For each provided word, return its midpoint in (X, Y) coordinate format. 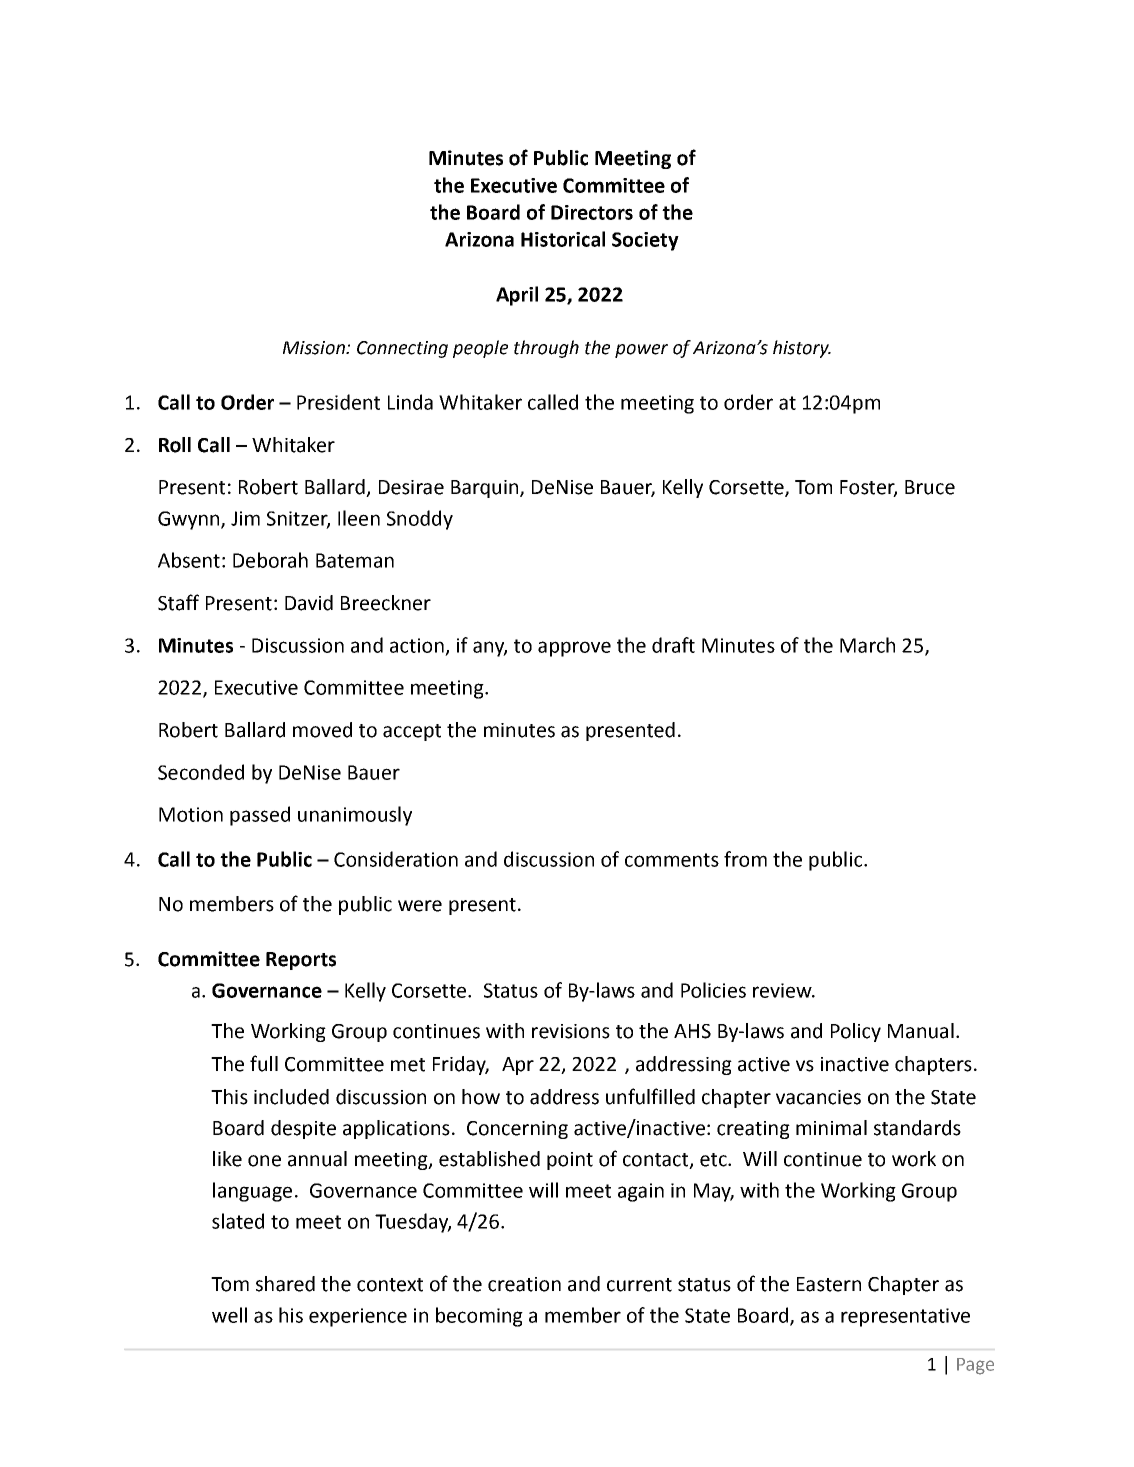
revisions (571, 1031)
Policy (856, 1032)
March (867, 645)
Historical (563, 239)
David (309, 603)
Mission (315, 348)
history (802, 349)
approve (574, 649)
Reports (301, 961)
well (229, 1315)
